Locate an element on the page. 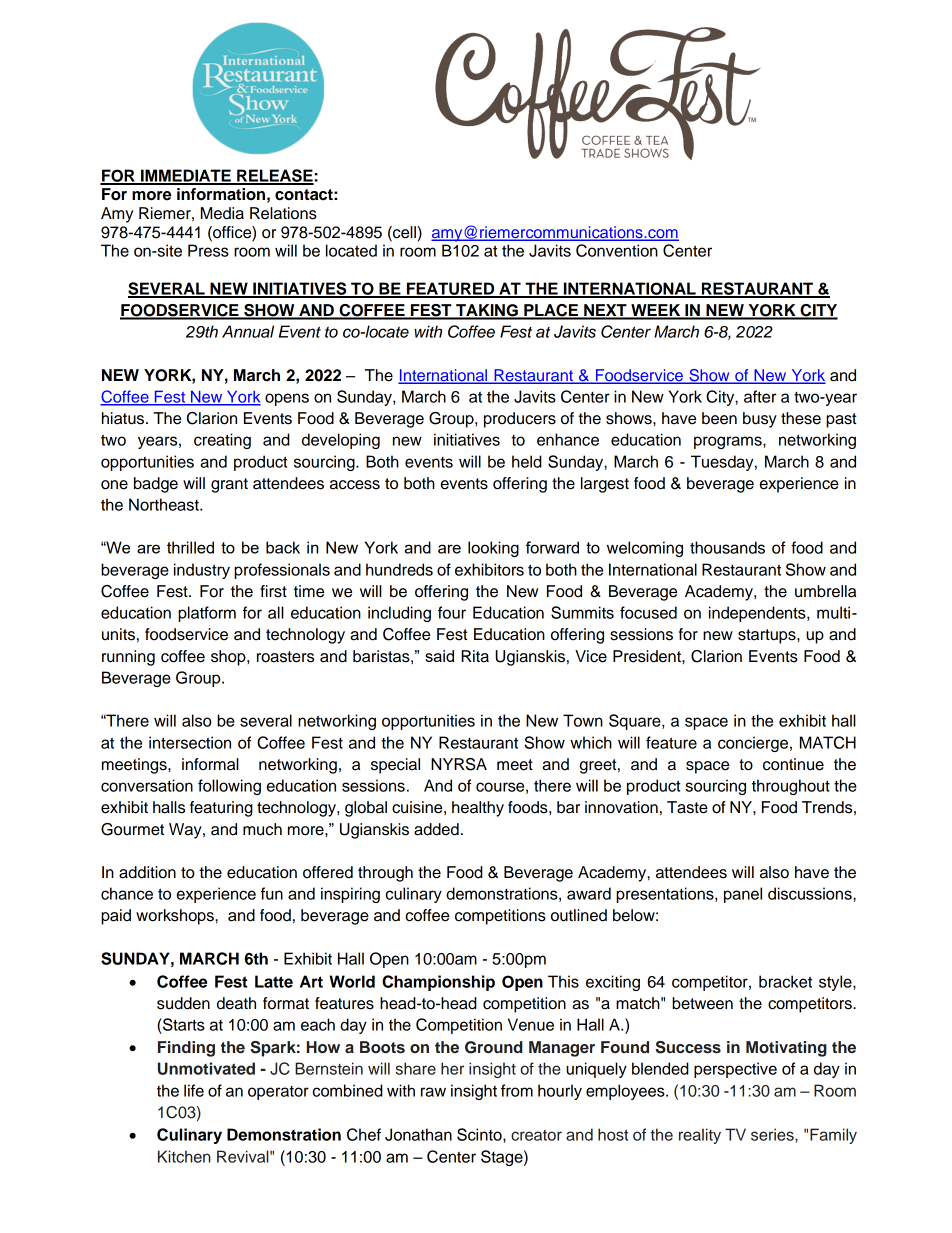 The width and height of the document is (952, 1233). producers is located at coordinates (520, 420).
